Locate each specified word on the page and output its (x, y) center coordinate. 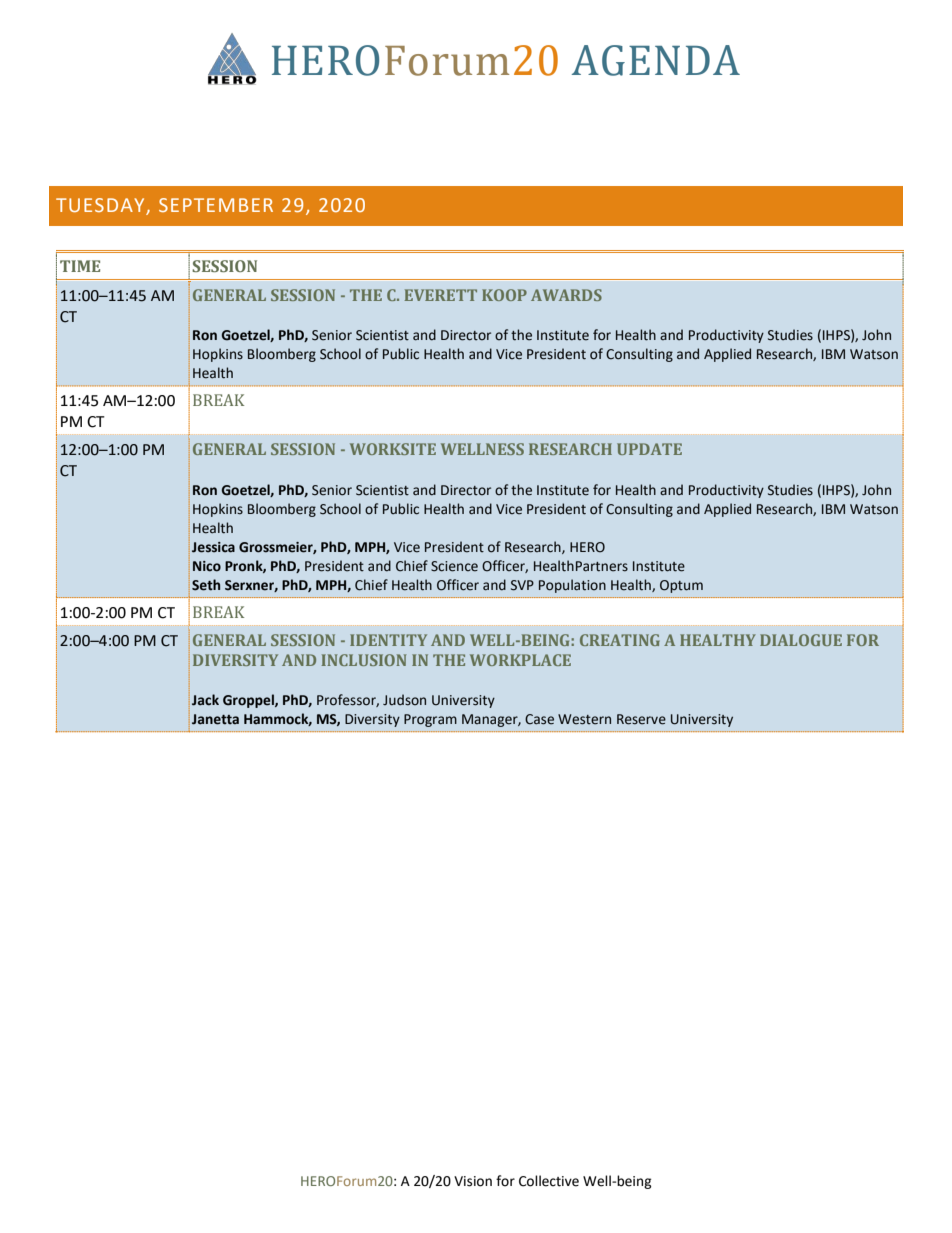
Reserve (641, 719)
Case (539, 719)
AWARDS (566, 295)
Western (584, 719)
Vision (473, 1181)
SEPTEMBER (216, 205)
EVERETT (440, 295)
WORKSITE (393, 449)
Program (430, 720)
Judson (404, 700)
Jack (205, 700)
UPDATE (649, 449)
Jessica (213, 547)
